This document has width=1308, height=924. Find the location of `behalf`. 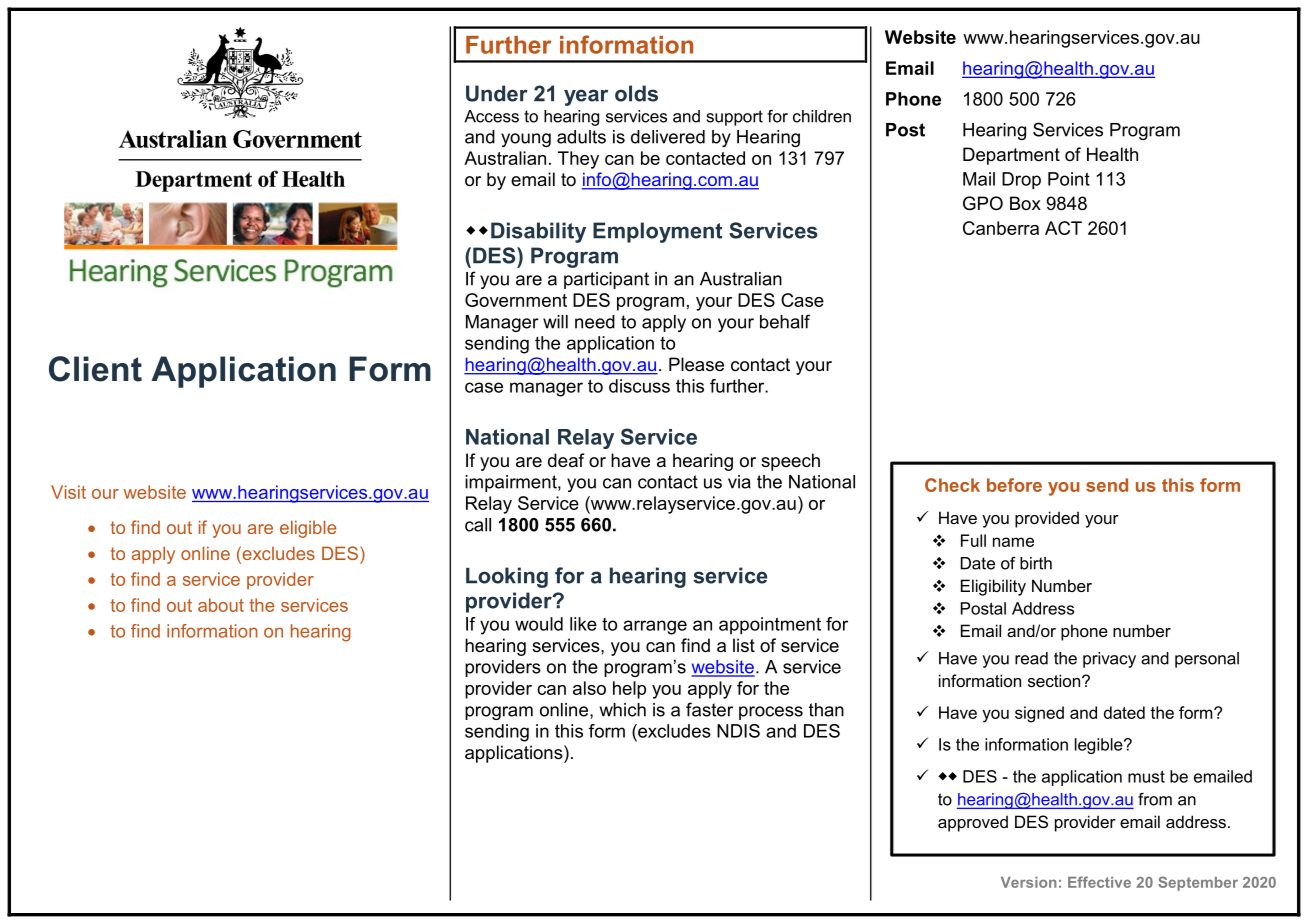

behalf is located at coordinates (785, 321).
